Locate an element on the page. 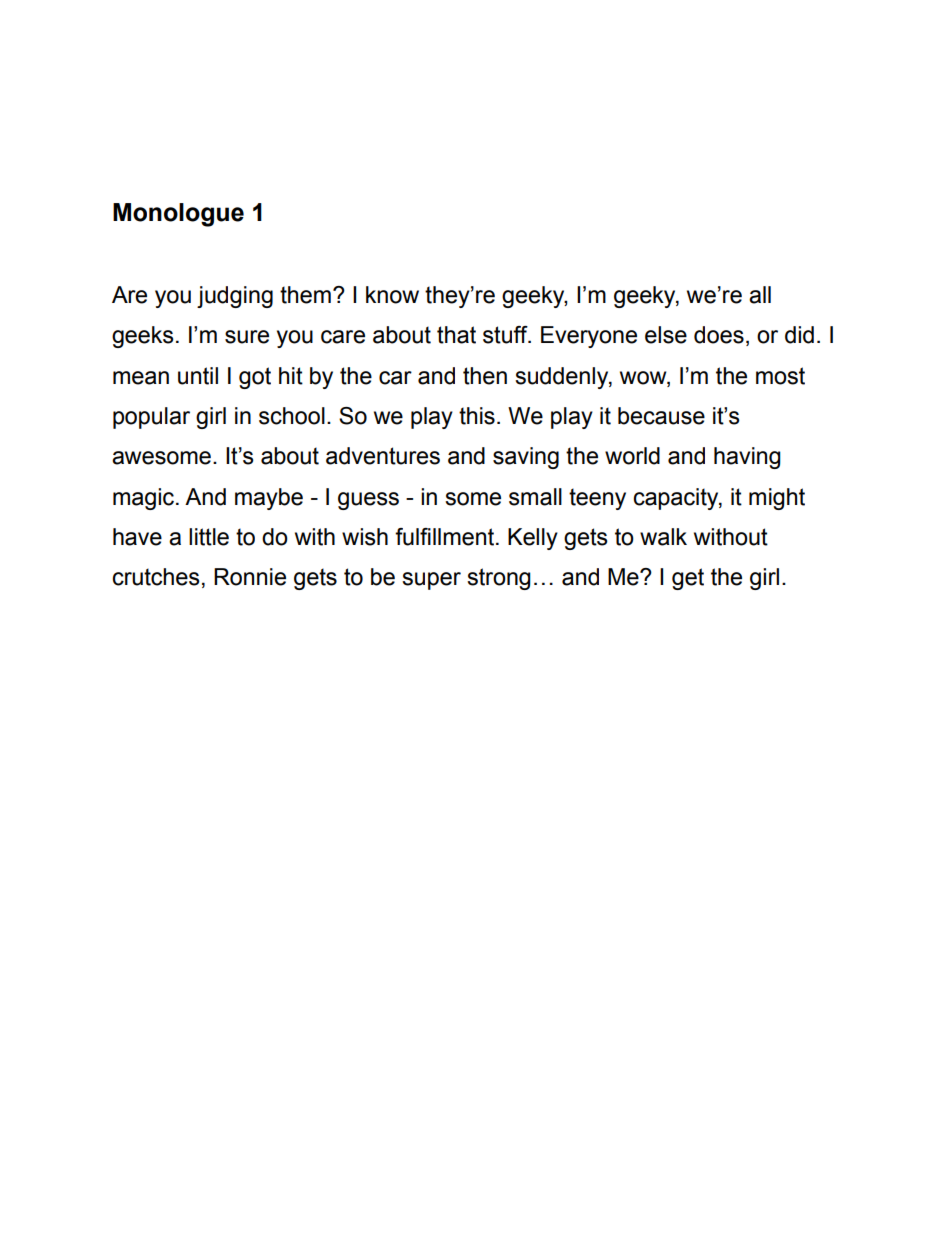  know is located at coordinates (392, 295).
